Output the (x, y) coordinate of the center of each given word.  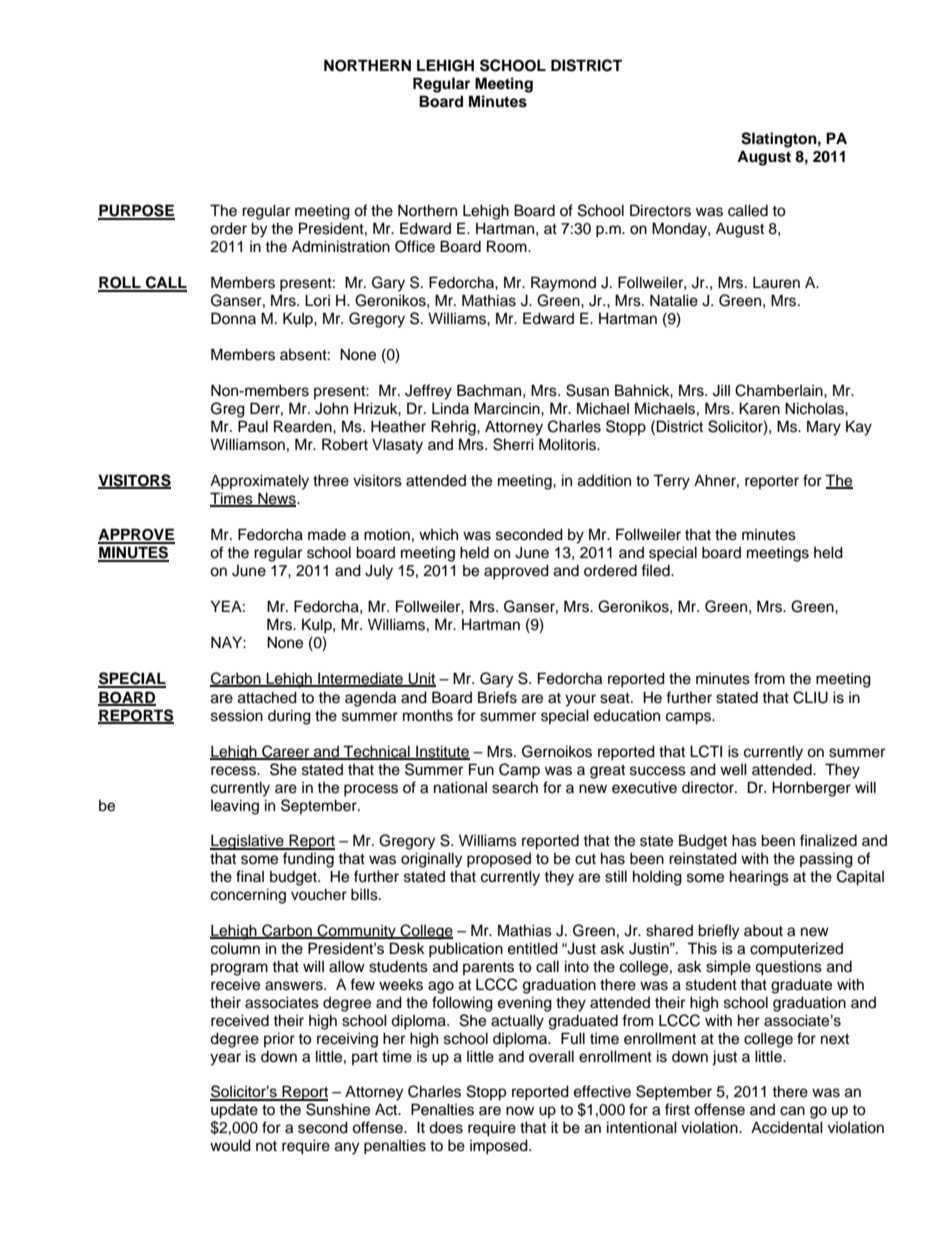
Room (508, 246)
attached (267, 697)
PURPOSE (136, 211)
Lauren (776, 282)
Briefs (497, 697)
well (733, 769)
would (230, 1145)
